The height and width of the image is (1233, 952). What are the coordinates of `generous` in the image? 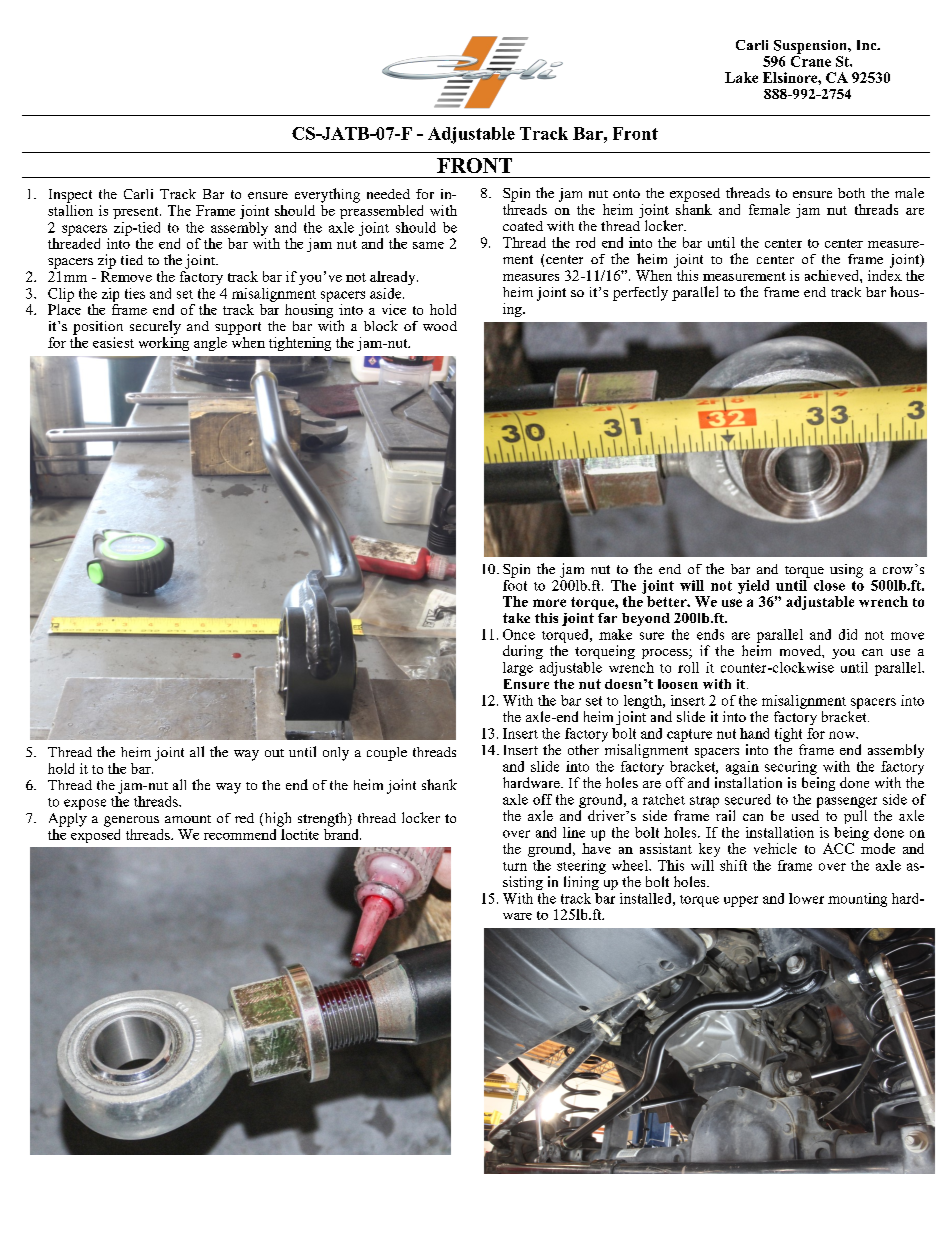 It's located at (131, 821).
